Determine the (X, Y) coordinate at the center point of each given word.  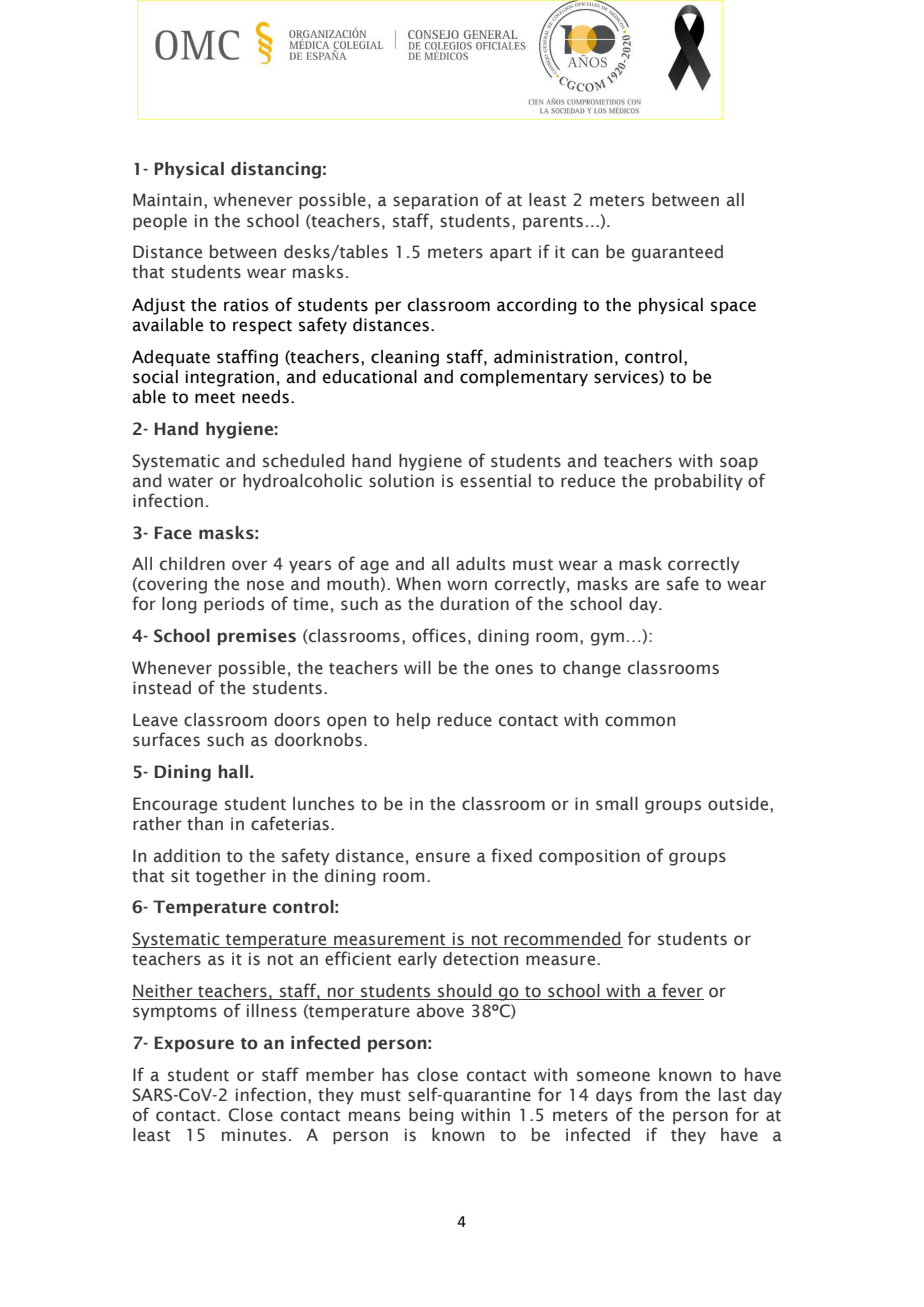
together (231, 877)
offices (439, 635)
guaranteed (677, 253)
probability (699, 482)
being (431, 1116)
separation (435, 201)
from (658, 1094)
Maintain (167, 200)
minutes (254, 1135)
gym (607, 639)
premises (257, 637)
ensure (443, 857)
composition (589, 857)
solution (401, 481)
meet (215, 398)
